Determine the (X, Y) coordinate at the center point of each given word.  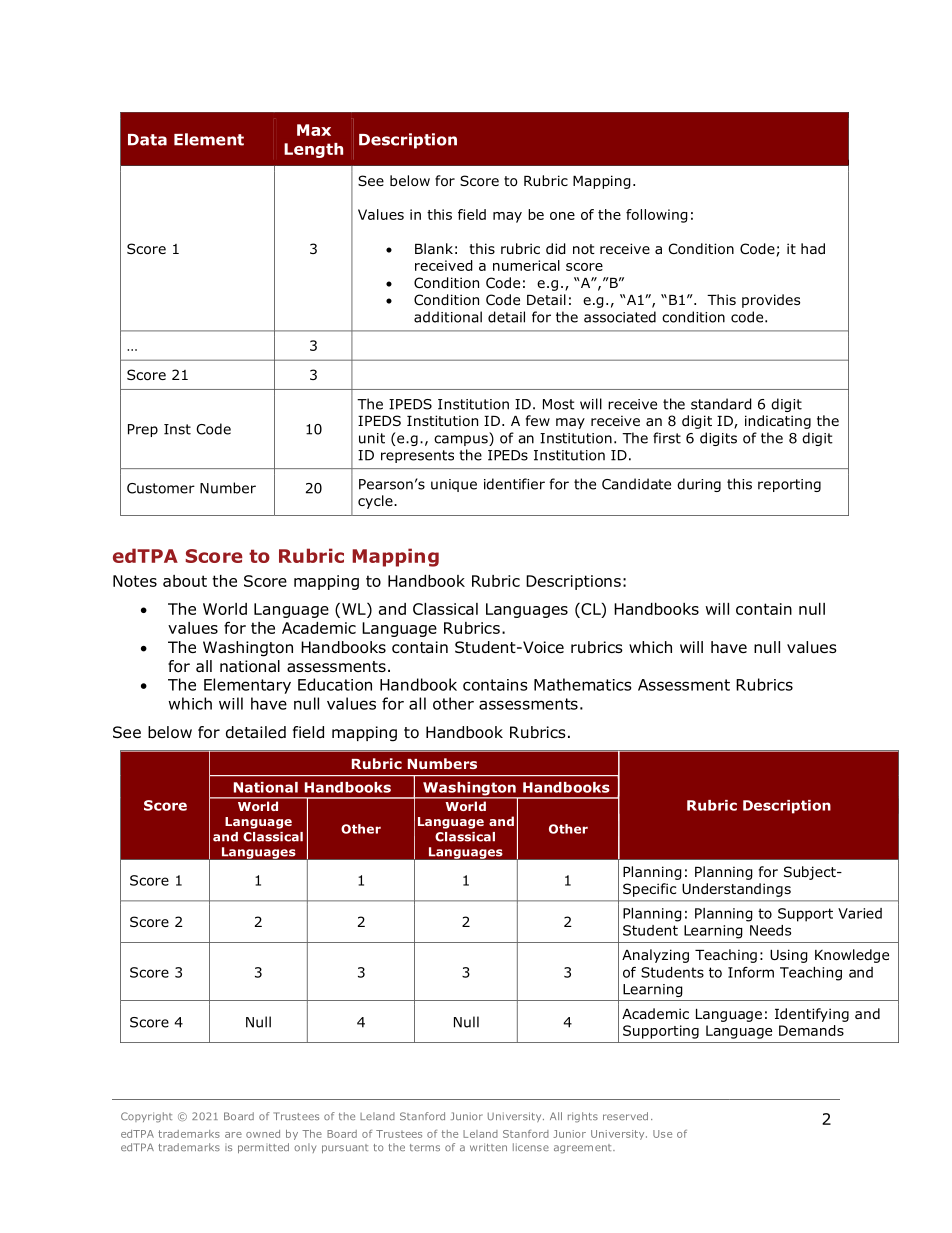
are (233, 1135)
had (813, 248)
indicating (778, 422)
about (185, 581)
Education (335, 684)
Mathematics (582, 684)
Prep (143, 430)
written (488, 1147)
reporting (789, 485)
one (562, 216)
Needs (770, 930)
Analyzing (655, 956)
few (538, 420)
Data (147, 140)
